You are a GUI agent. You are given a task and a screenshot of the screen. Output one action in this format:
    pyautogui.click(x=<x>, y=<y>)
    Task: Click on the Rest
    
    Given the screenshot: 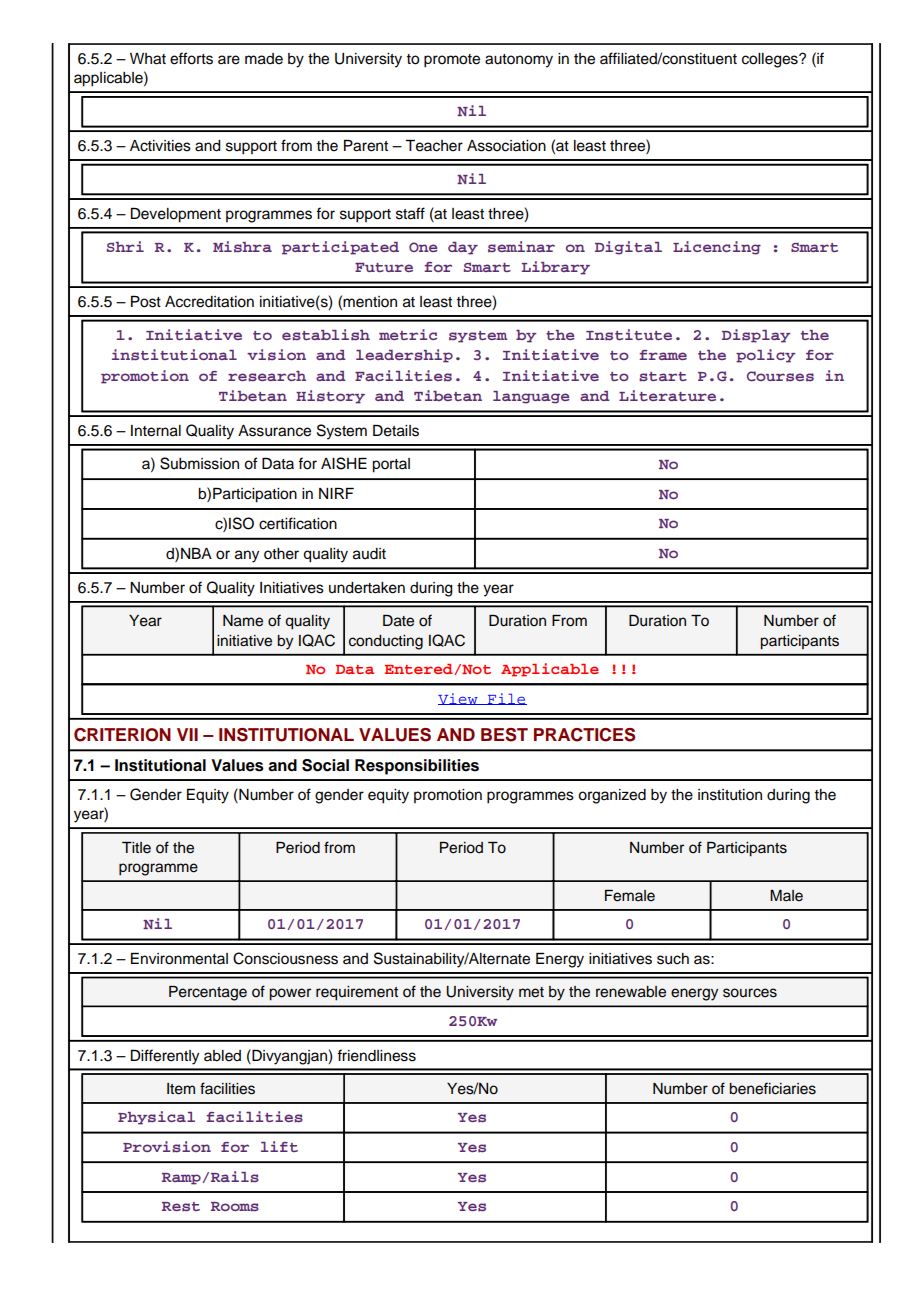 What is the action you would take?
    pyautogui.click(x=181, y=1207)
